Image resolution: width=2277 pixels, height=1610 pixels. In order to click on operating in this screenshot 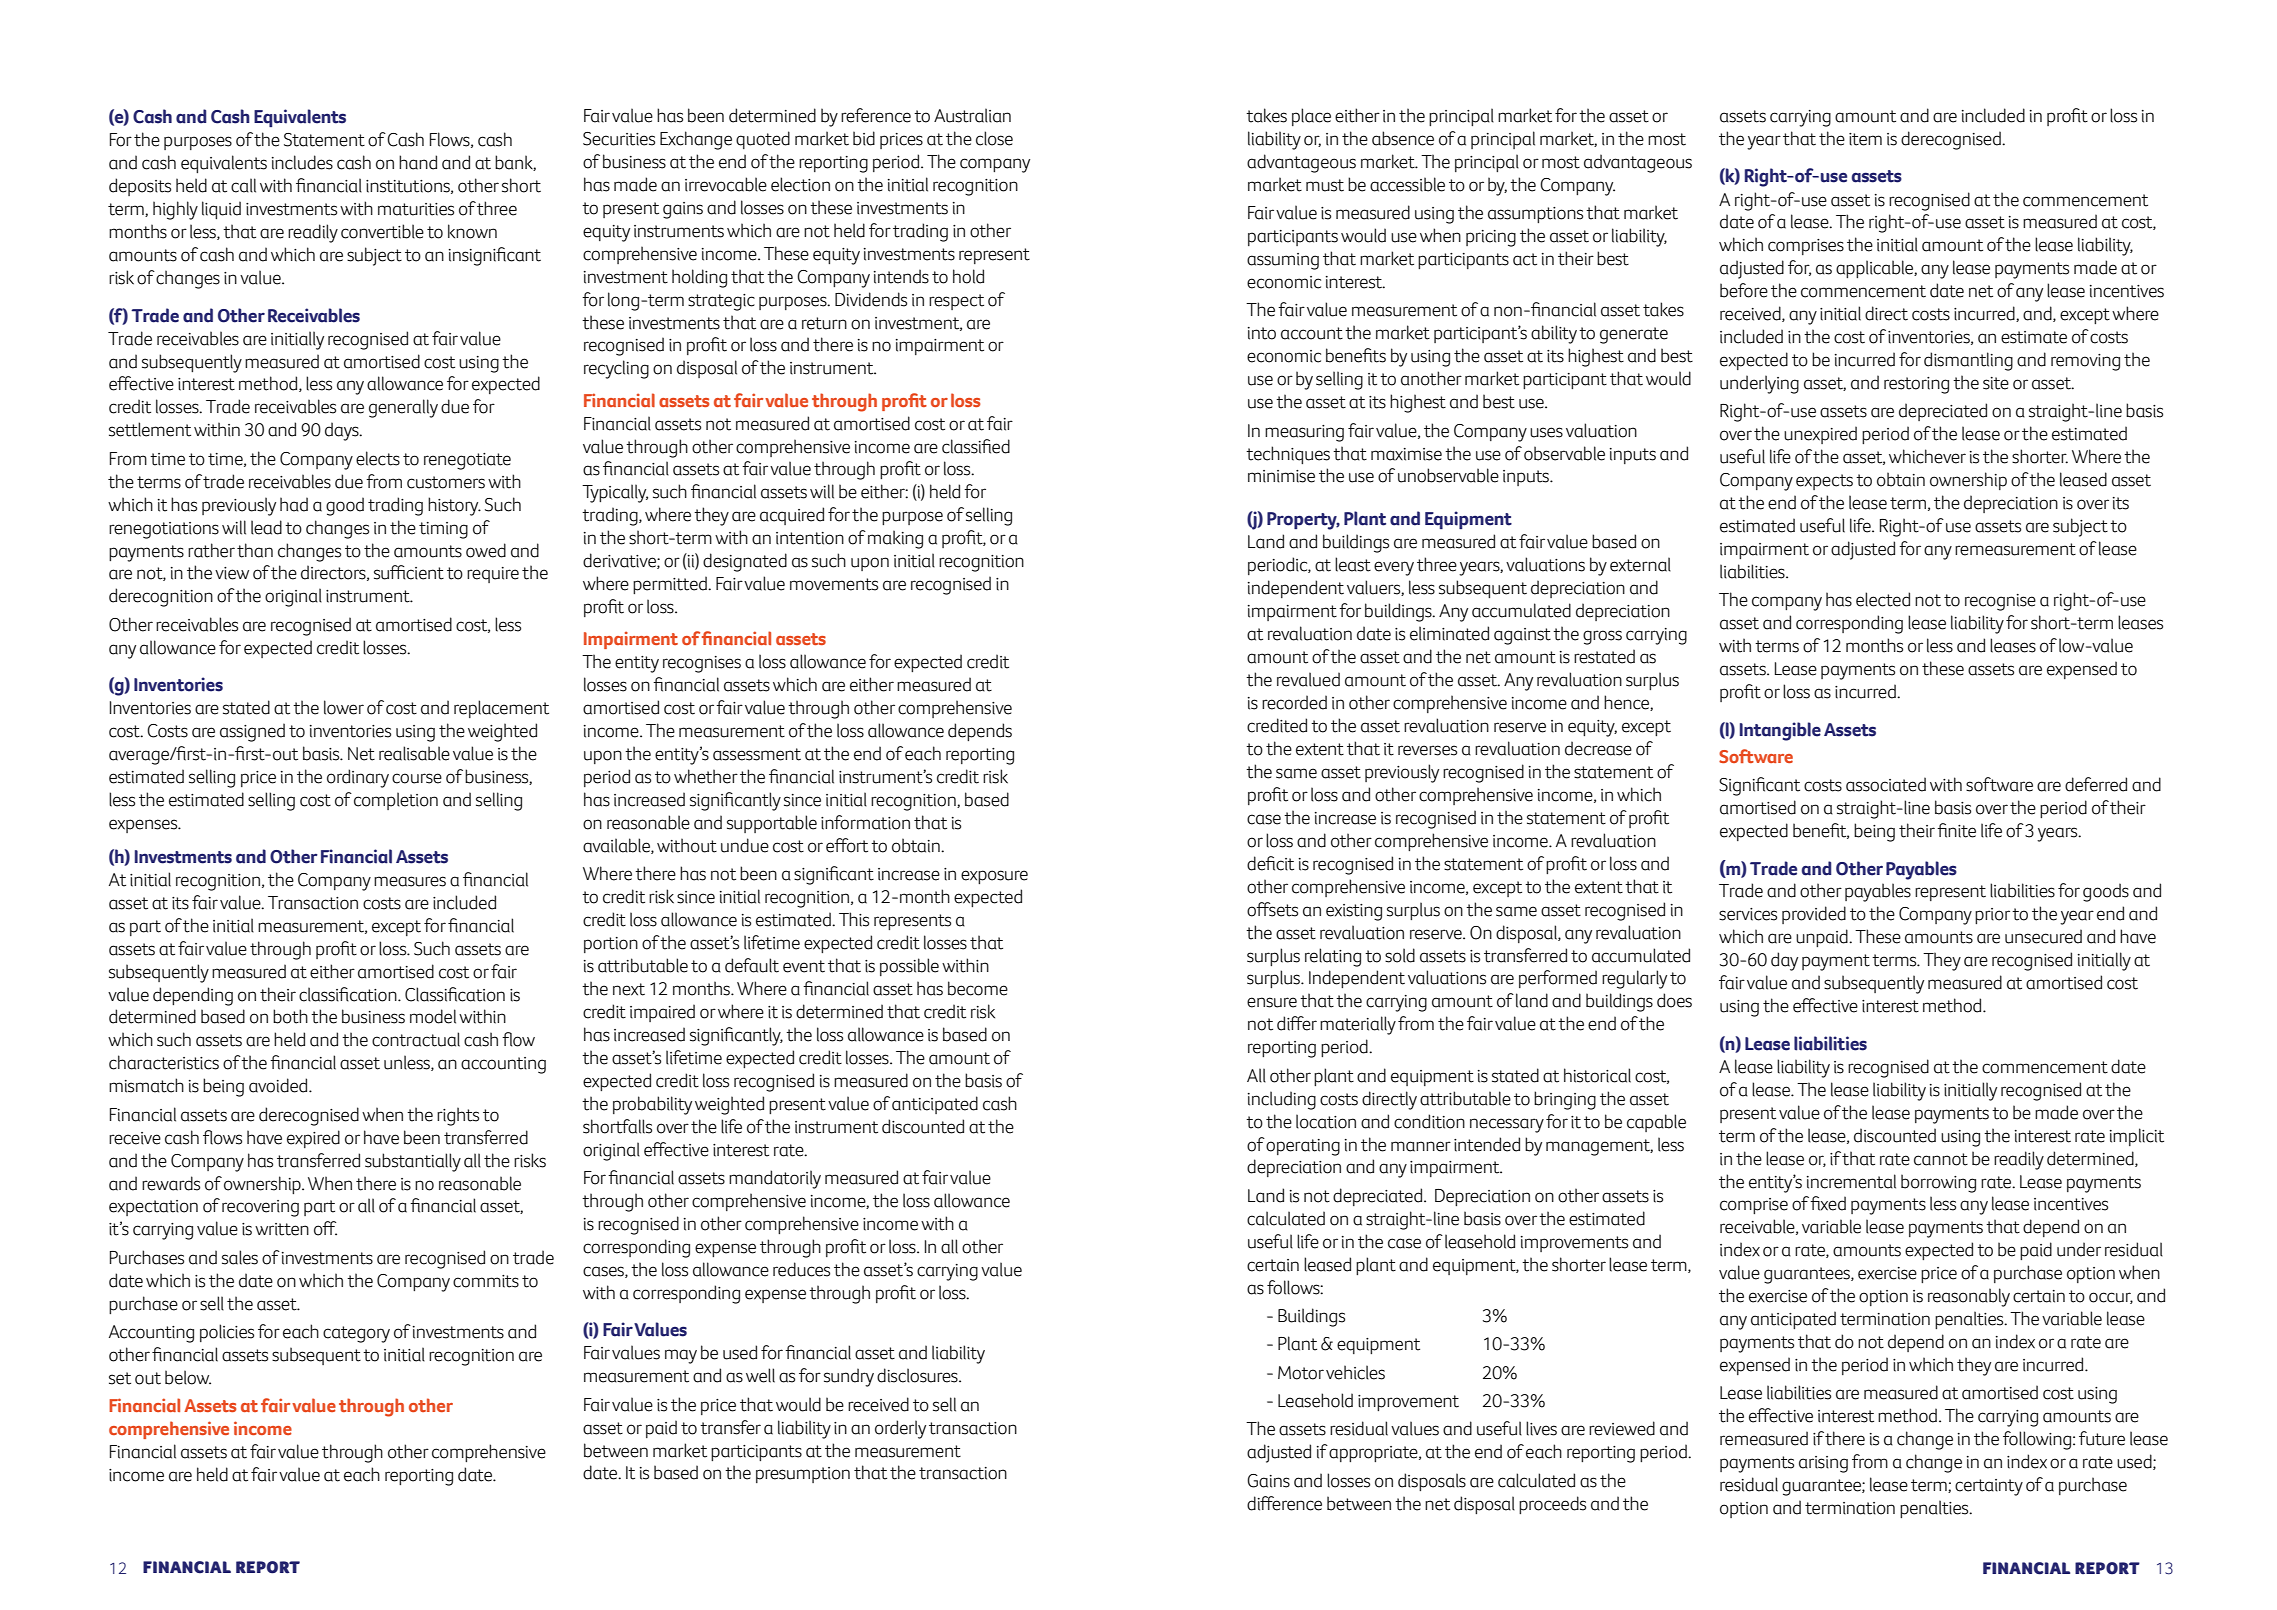, I will do `click(1303, 1147)`.
